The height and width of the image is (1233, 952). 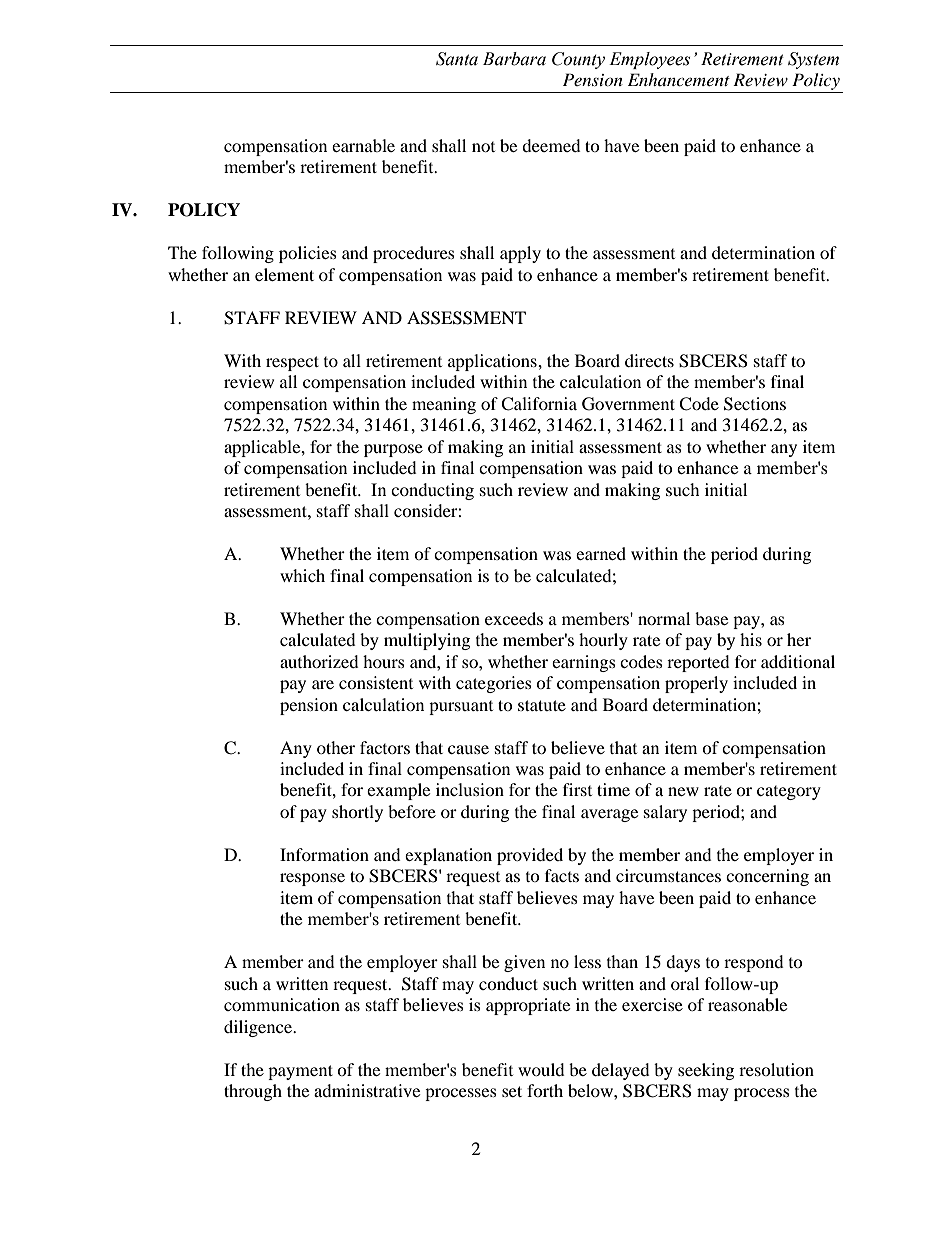 I want to click on System, so click(x=813, y=60).
